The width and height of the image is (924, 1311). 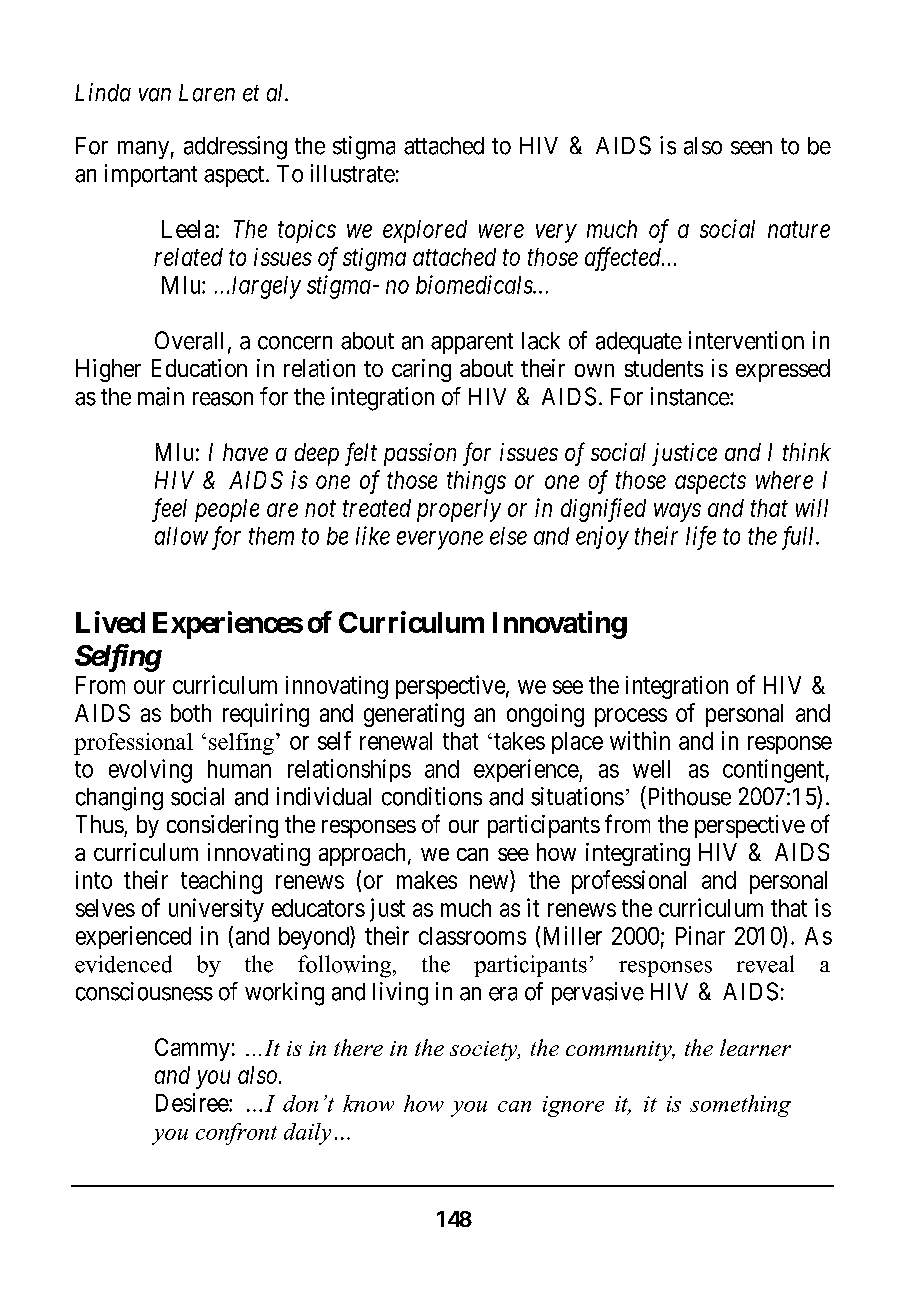 I want to click on Lived, so click(x=110, y=622).
